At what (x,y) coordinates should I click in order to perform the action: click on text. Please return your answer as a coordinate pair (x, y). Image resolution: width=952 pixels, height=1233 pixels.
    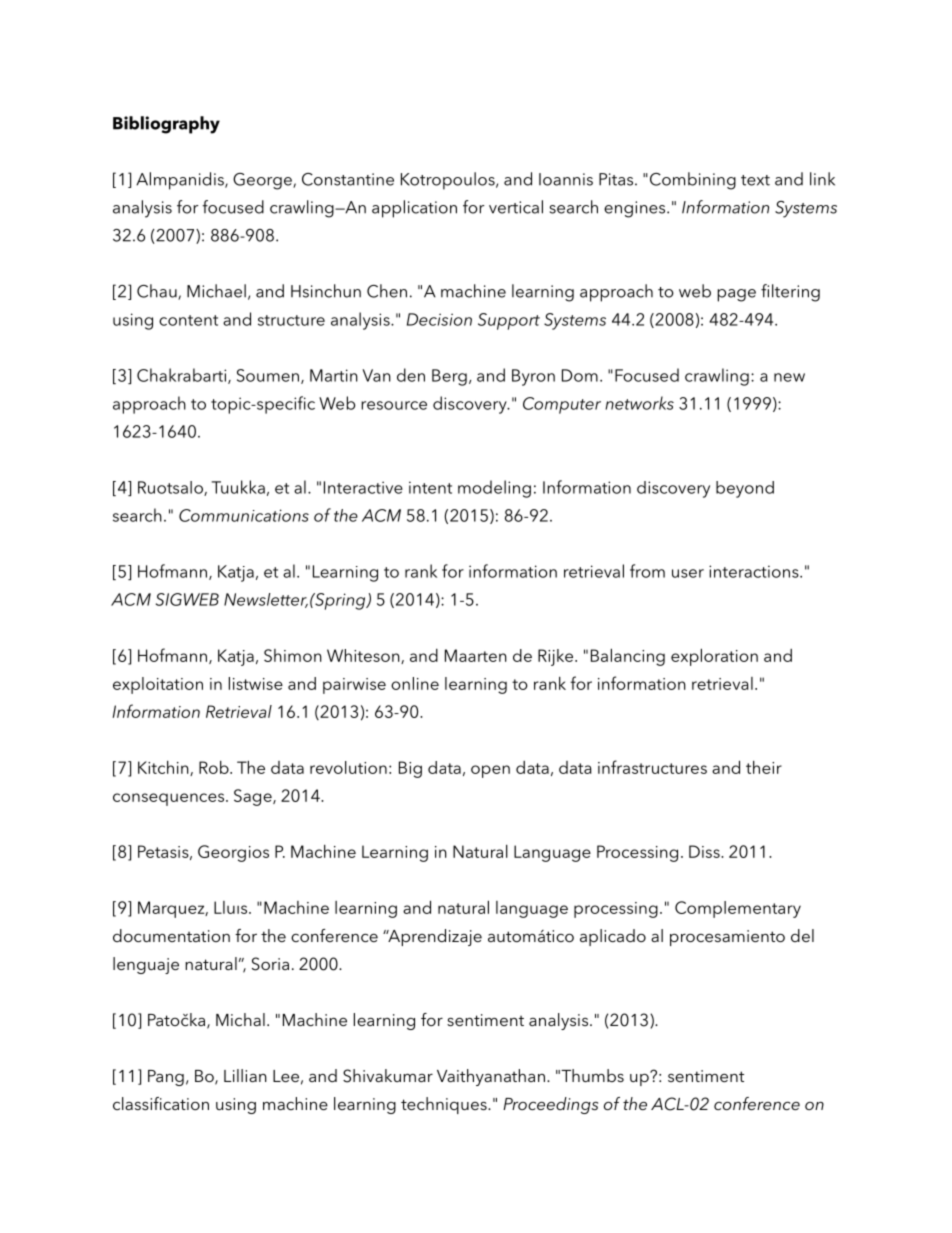
    Looking at the image, I should click on (755, 180).
